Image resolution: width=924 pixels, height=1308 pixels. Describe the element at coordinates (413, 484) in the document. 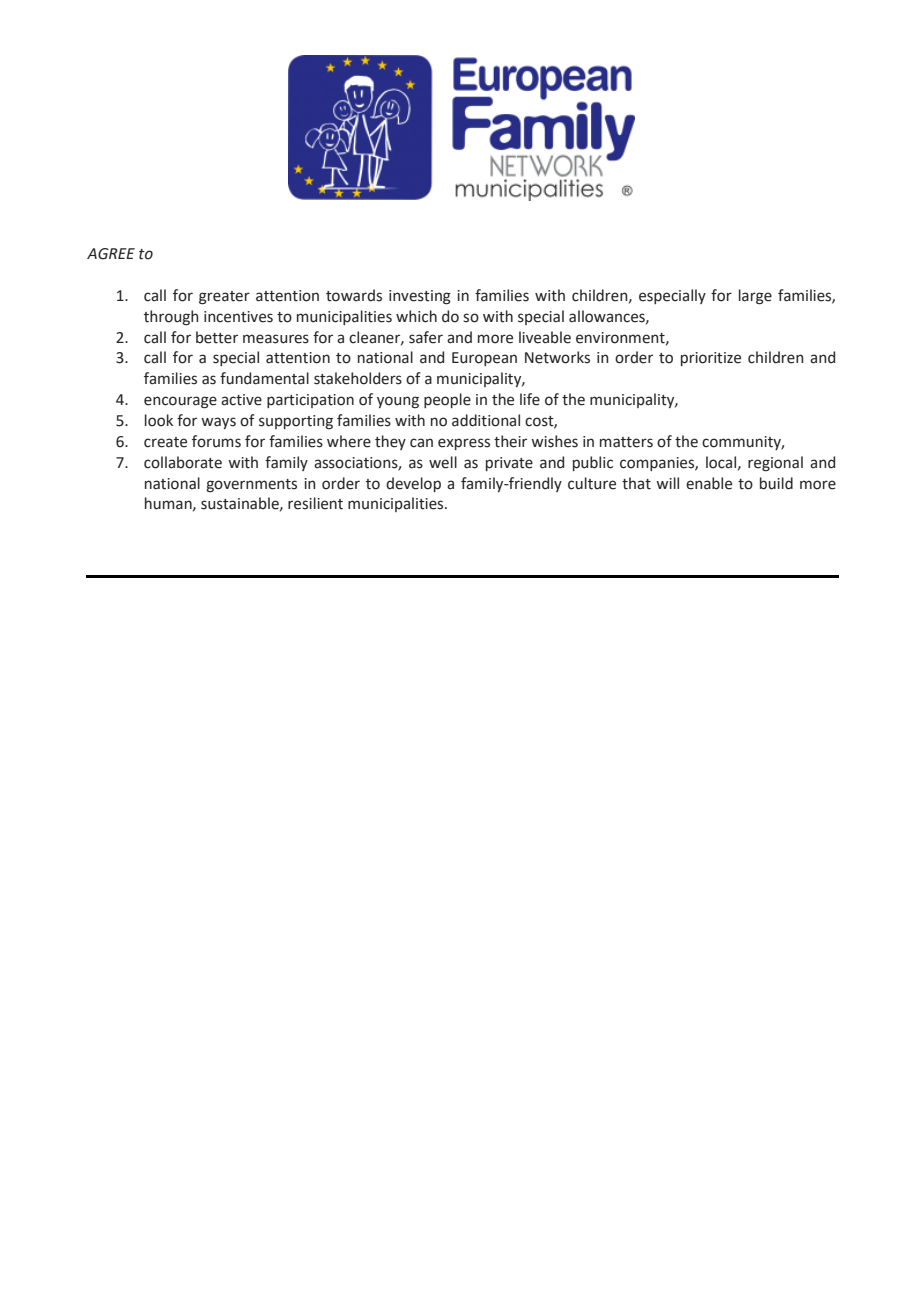

I see `develop` at that location.
